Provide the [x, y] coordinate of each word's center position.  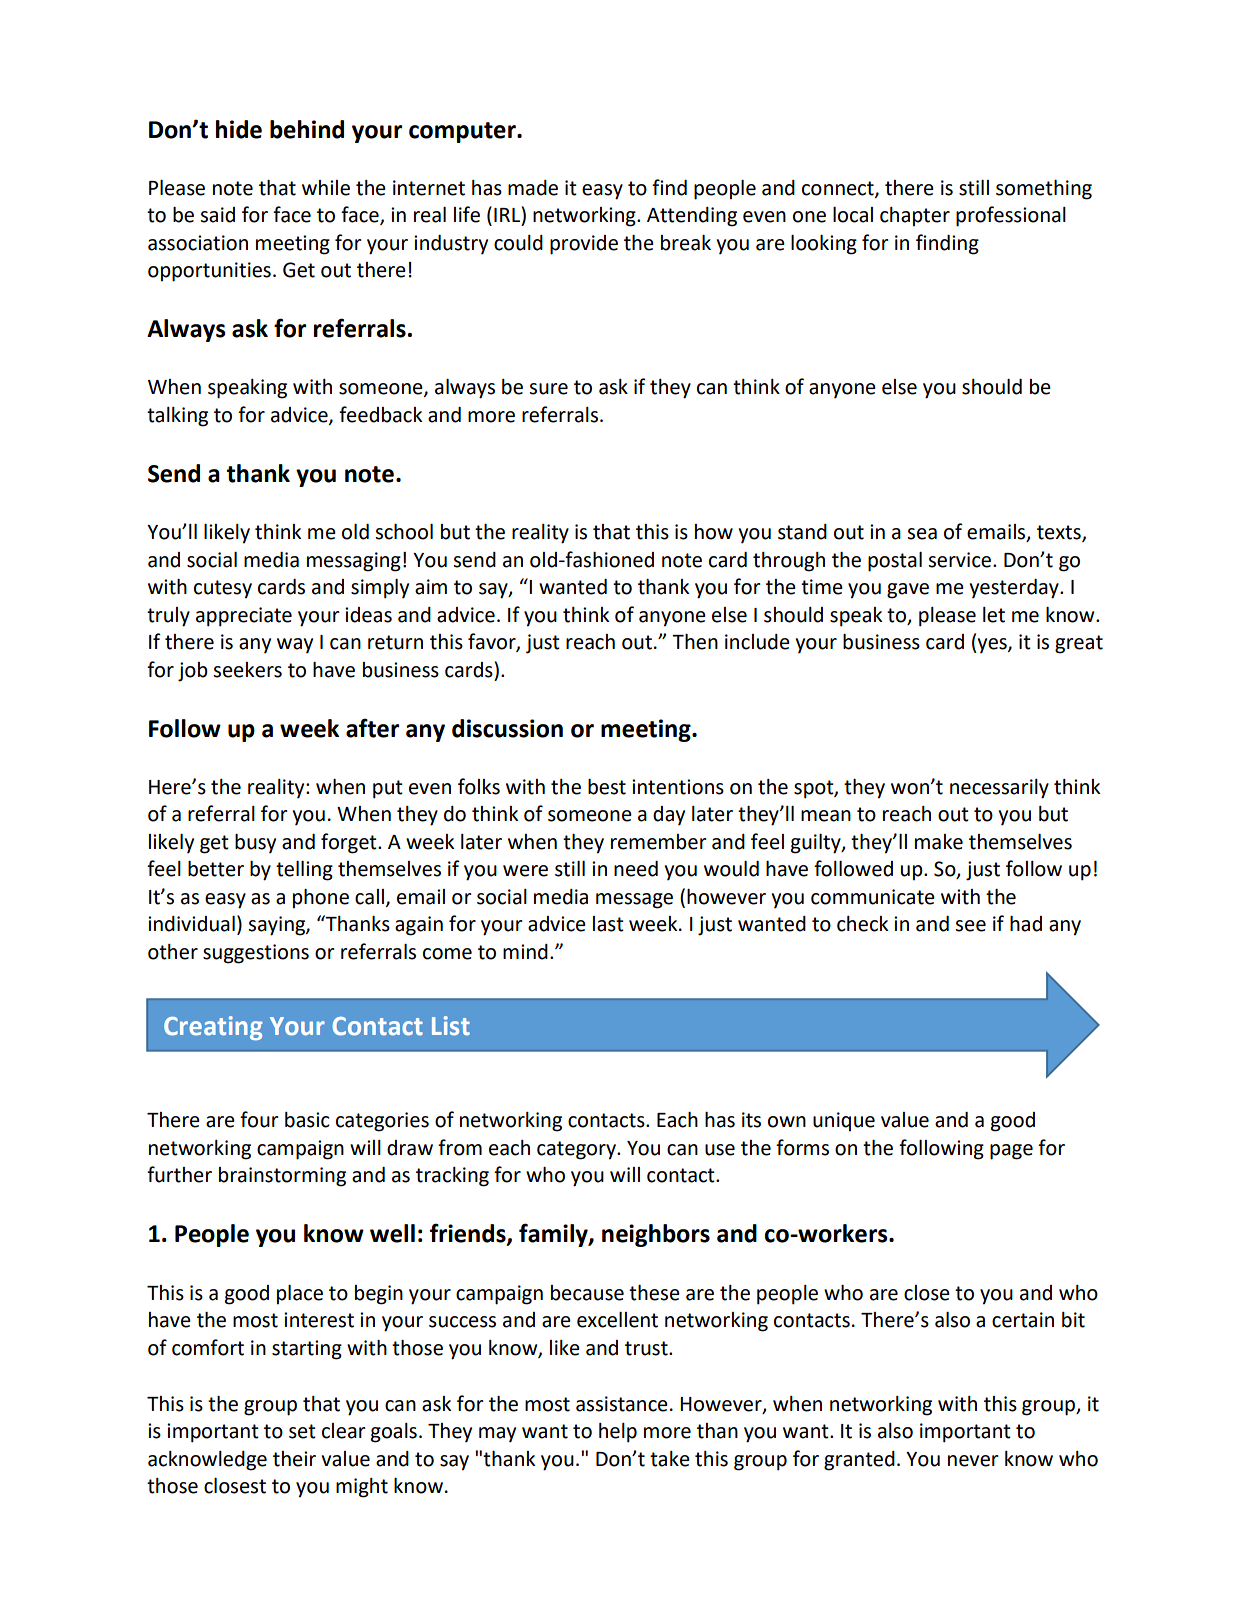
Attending [692, 217]
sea [922, 534]
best [607, 787]
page [1011, 1152]
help [618, 1433]
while [326, 188]
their [294, 1459]
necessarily [999, 789]
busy [255, 844]
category [577, 1150]
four [259, 1119]
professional [1011, 216]
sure [548, 389]
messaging [354, 562]
